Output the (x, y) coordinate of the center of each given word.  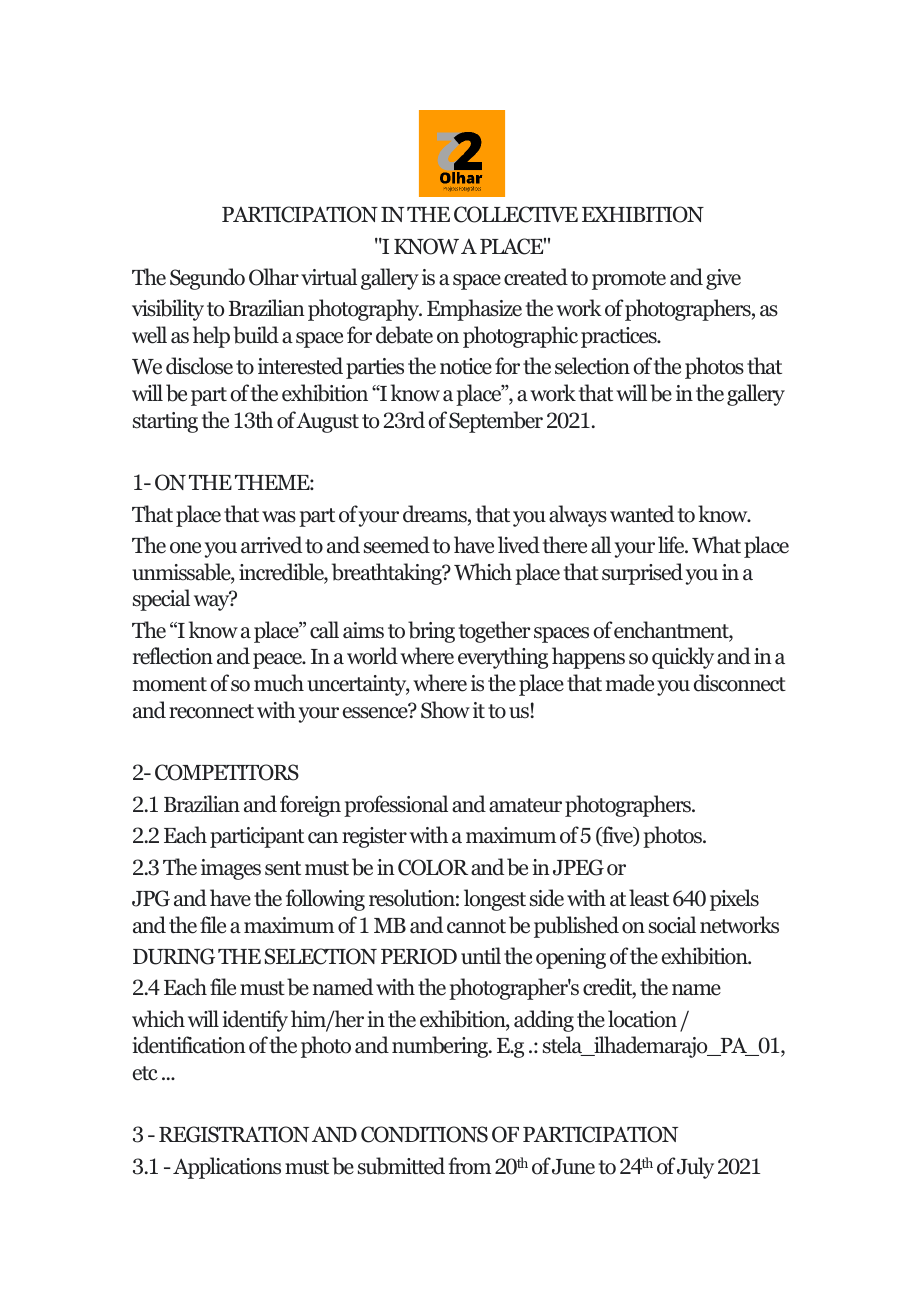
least (649, 898)
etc (145, 1073)
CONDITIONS (424, 1134)
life (672, 545)
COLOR (433, 867)
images (231, 869)
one (185, 548)
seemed (397, 545)
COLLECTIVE (516, 214)
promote (629, 280)
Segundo (207, 279)
